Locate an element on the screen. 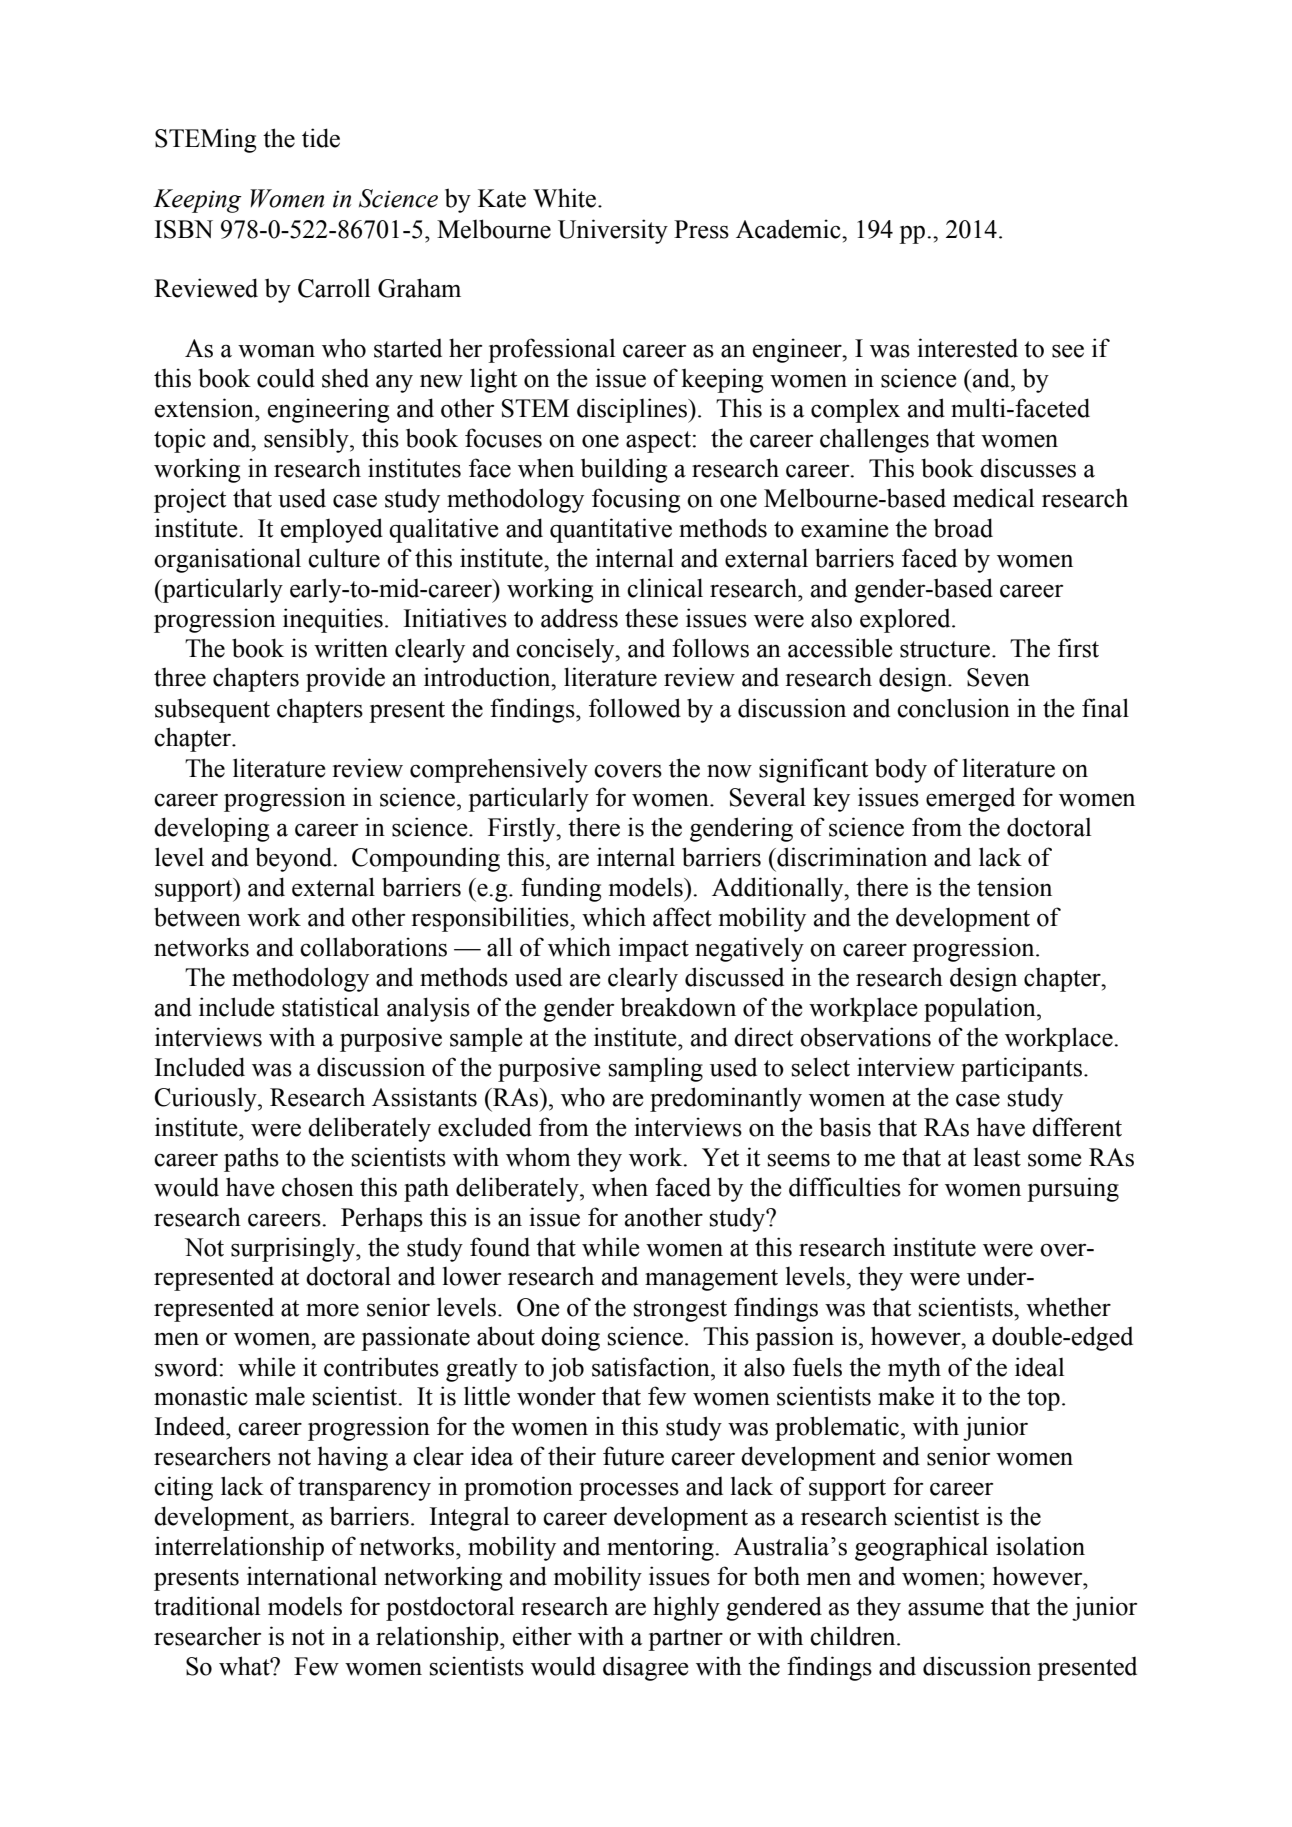  beyond is located at coordinates (295, 859).
